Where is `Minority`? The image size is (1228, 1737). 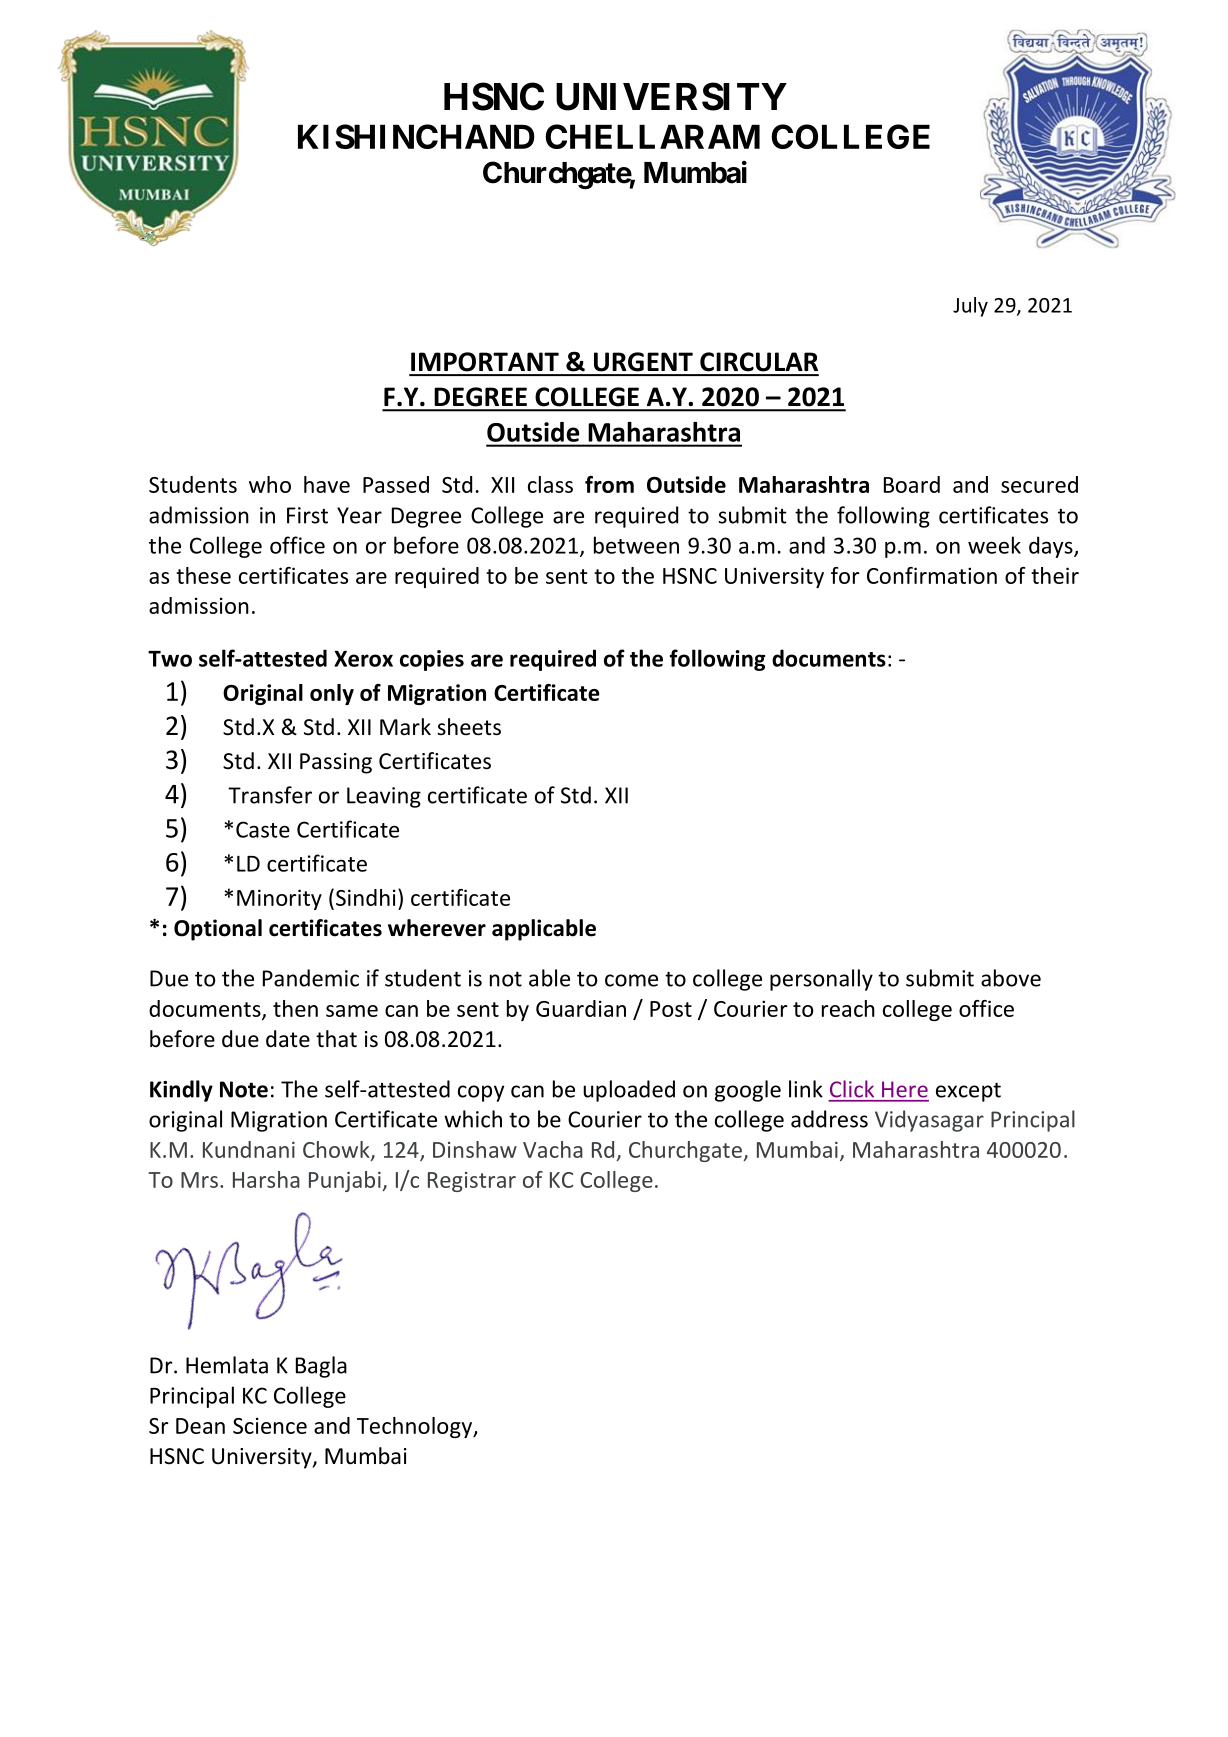 Minority is located at coordinates (279, 899).
